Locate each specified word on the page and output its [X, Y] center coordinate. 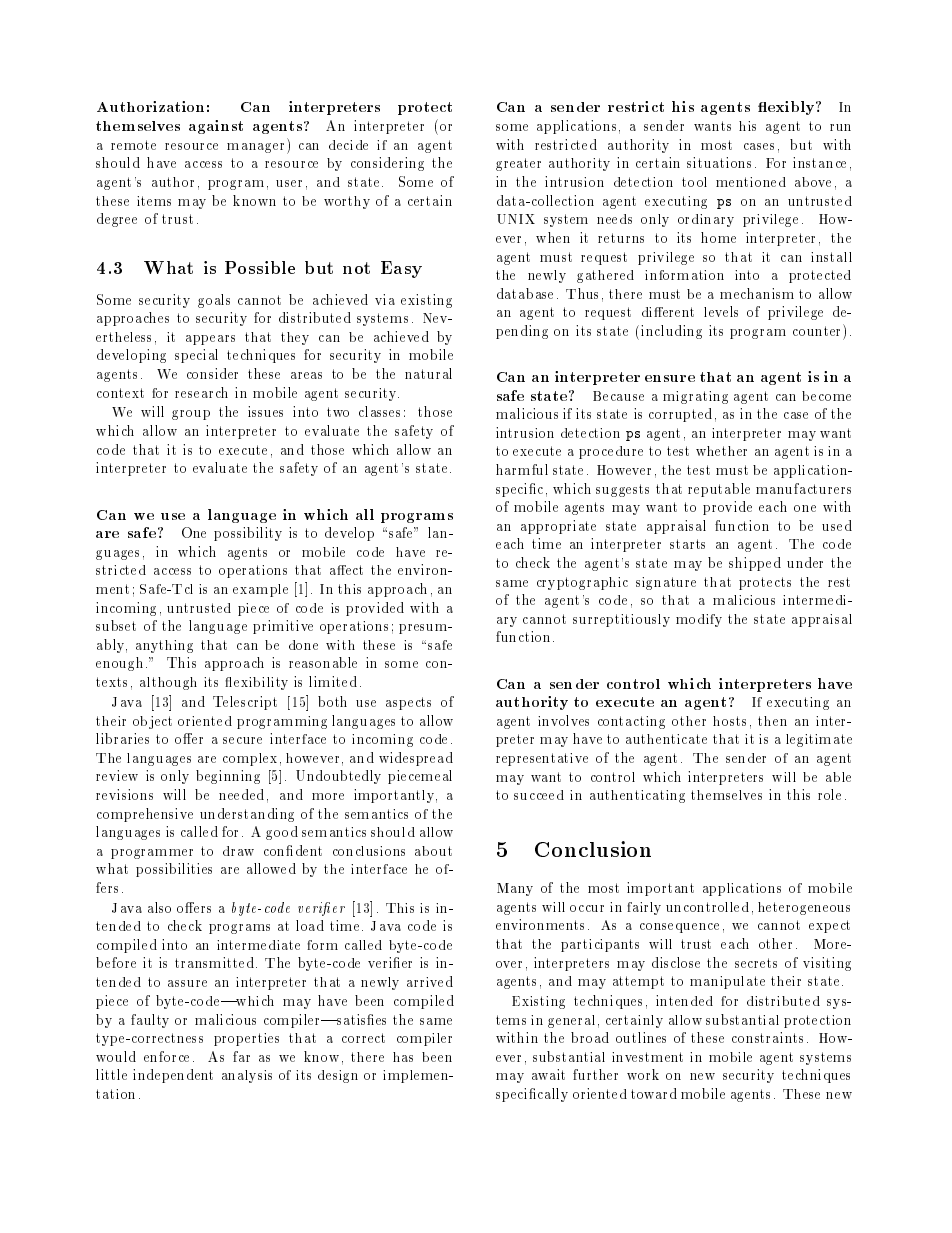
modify [699, 620]
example [260, 590]
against [216, 127]
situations [719, 162]
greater [518, 164]
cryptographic [582, 583]
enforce [166, 1056]
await [548, 1074]
